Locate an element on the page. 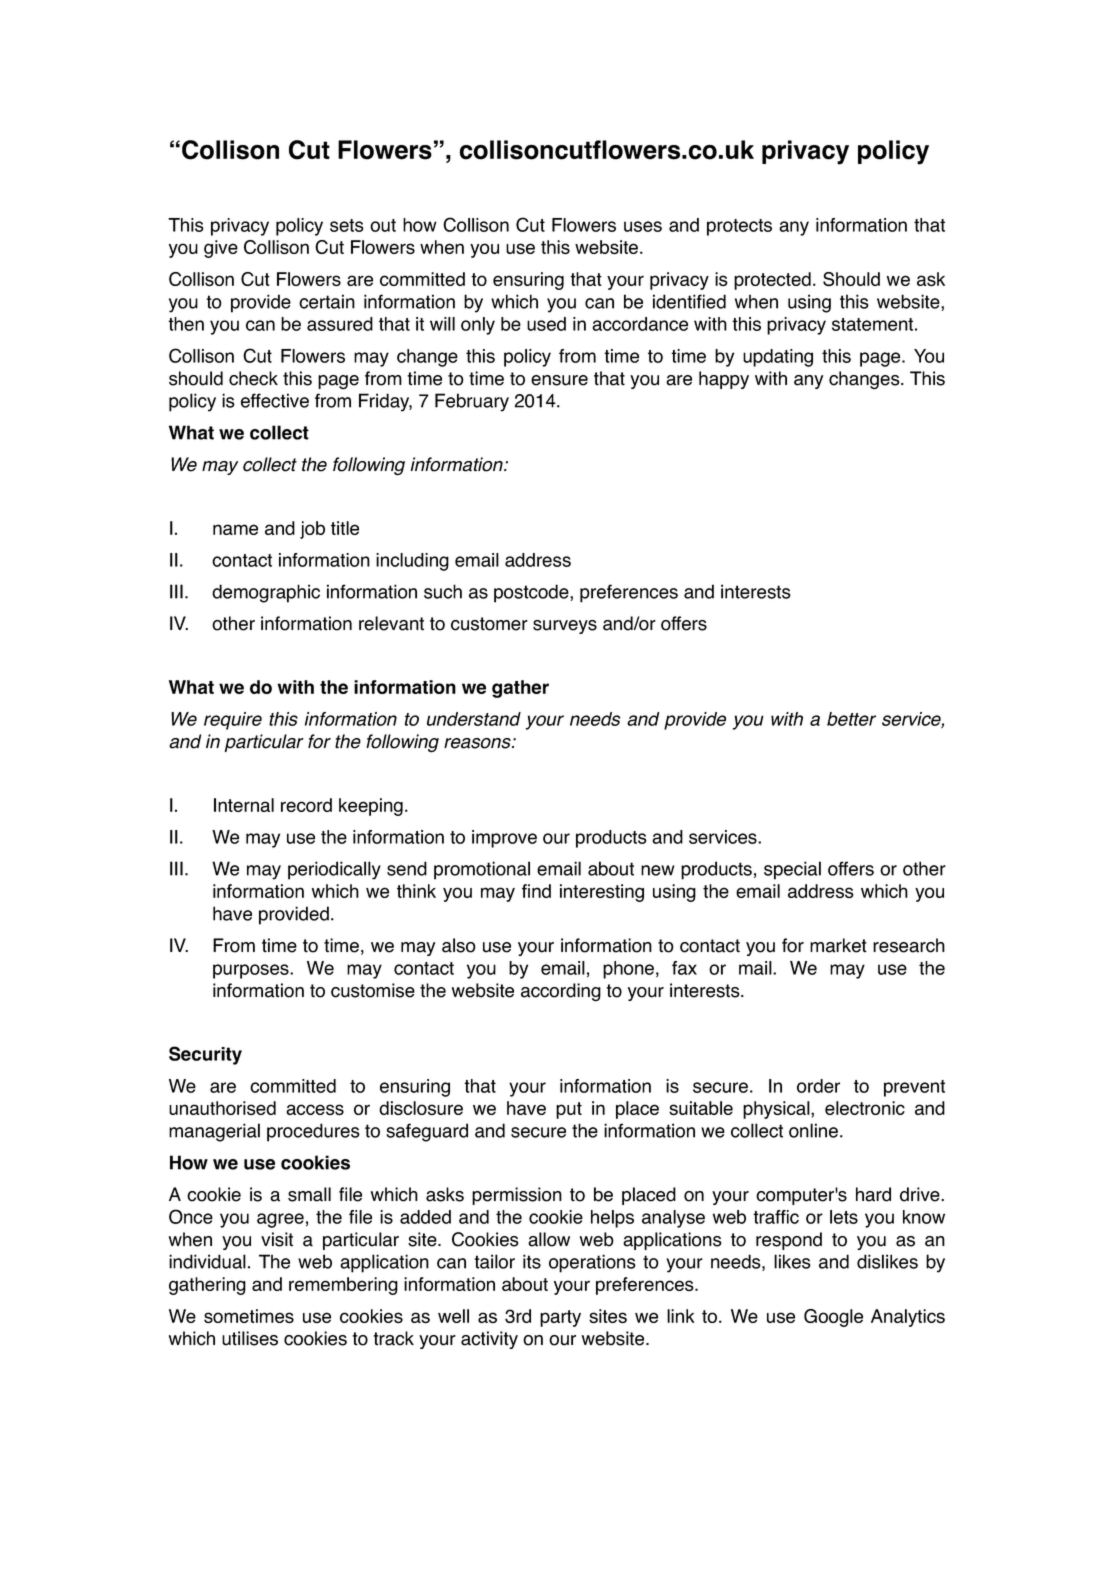 The height and width of the image is (1576, 1114). used is located at coordinates (546, 324).
